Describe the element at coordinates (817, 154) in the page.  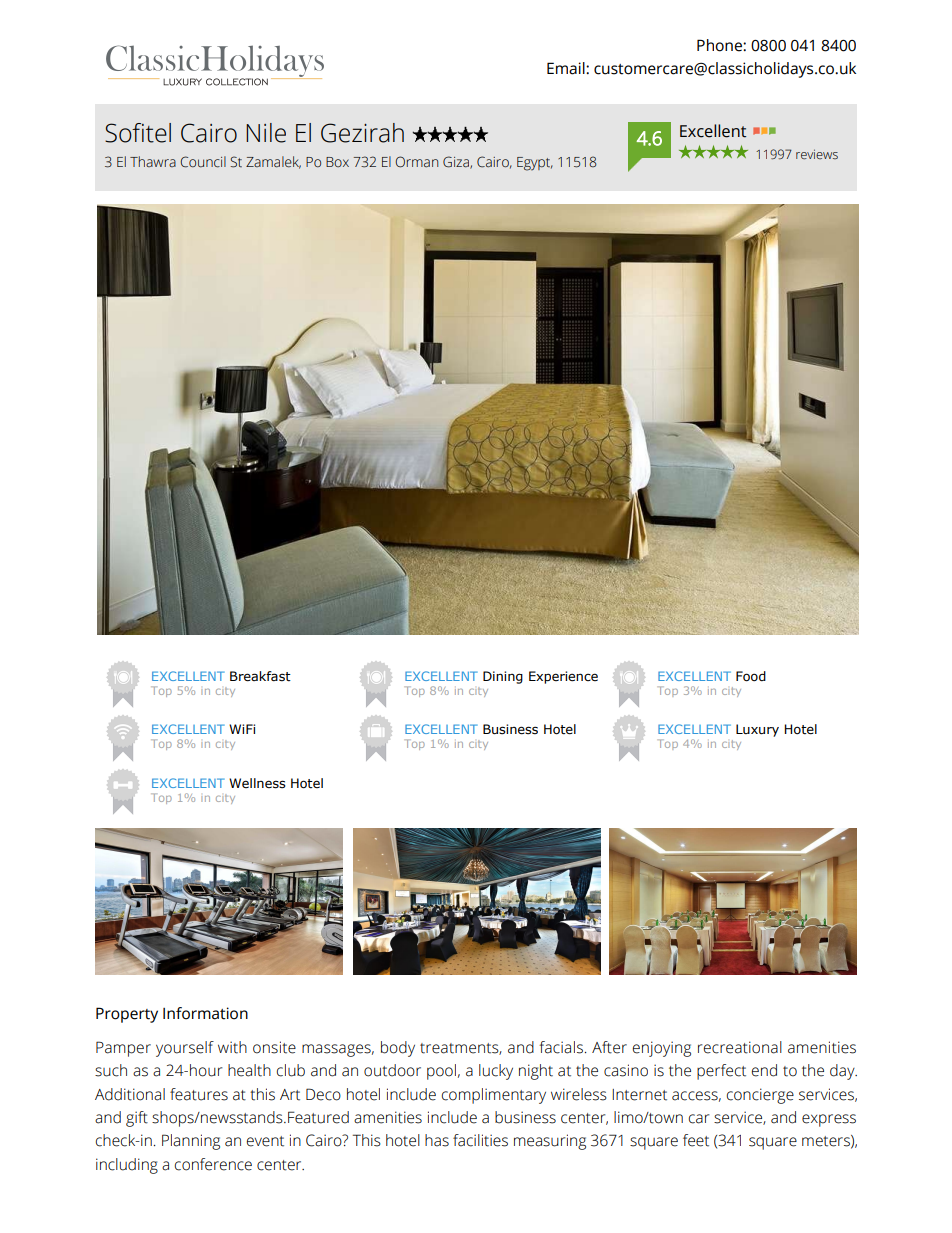
I see `reviews` at that location.
